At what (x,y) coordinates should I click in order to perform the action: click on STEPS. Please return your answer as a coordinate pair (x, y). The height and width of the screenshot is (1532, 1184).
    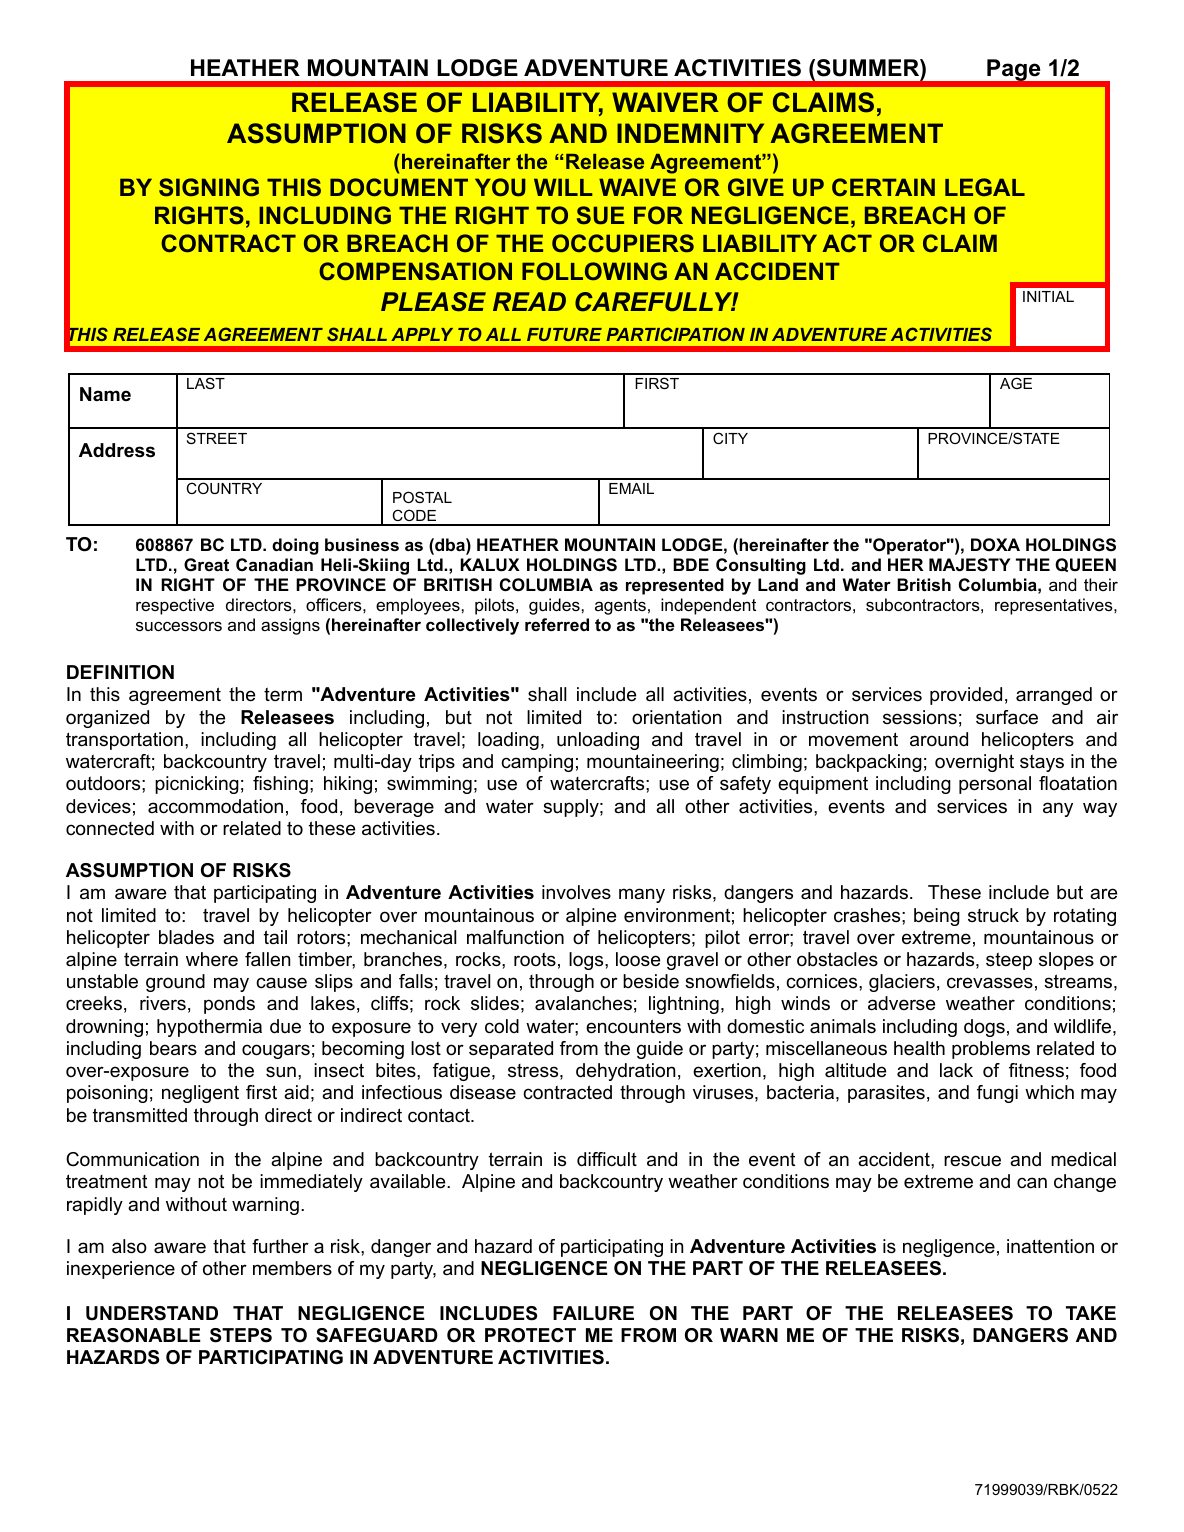
    Looking at the image, I should click on (241, 1335).
